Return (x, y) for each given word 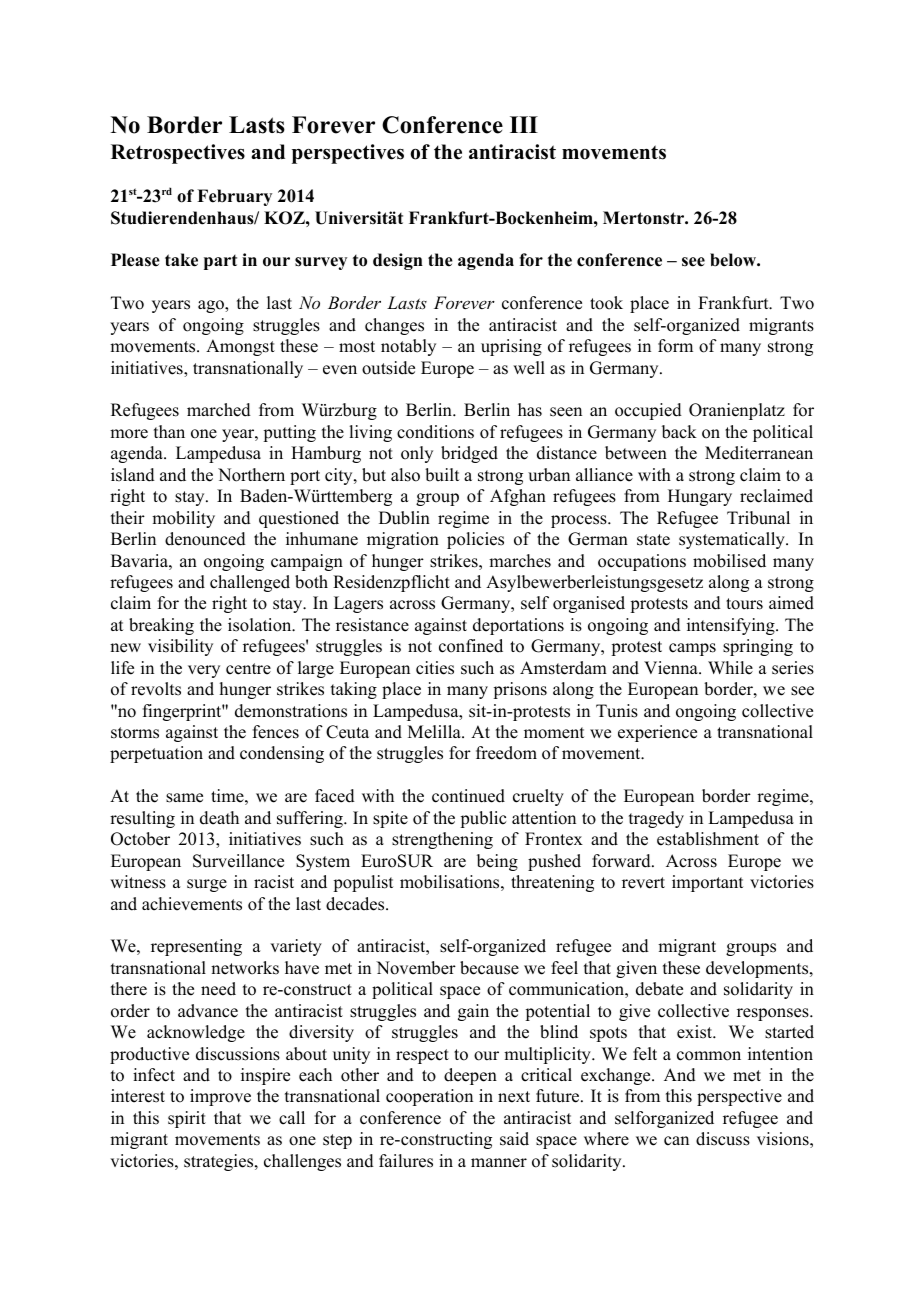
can (676, 1141)
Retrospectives (178, 154)
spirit (187, 1119)
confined (471, 646)
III (524, 124)
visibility (180, 647)
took (606, 303)
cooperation (429, 1097)
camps (692, 649)
